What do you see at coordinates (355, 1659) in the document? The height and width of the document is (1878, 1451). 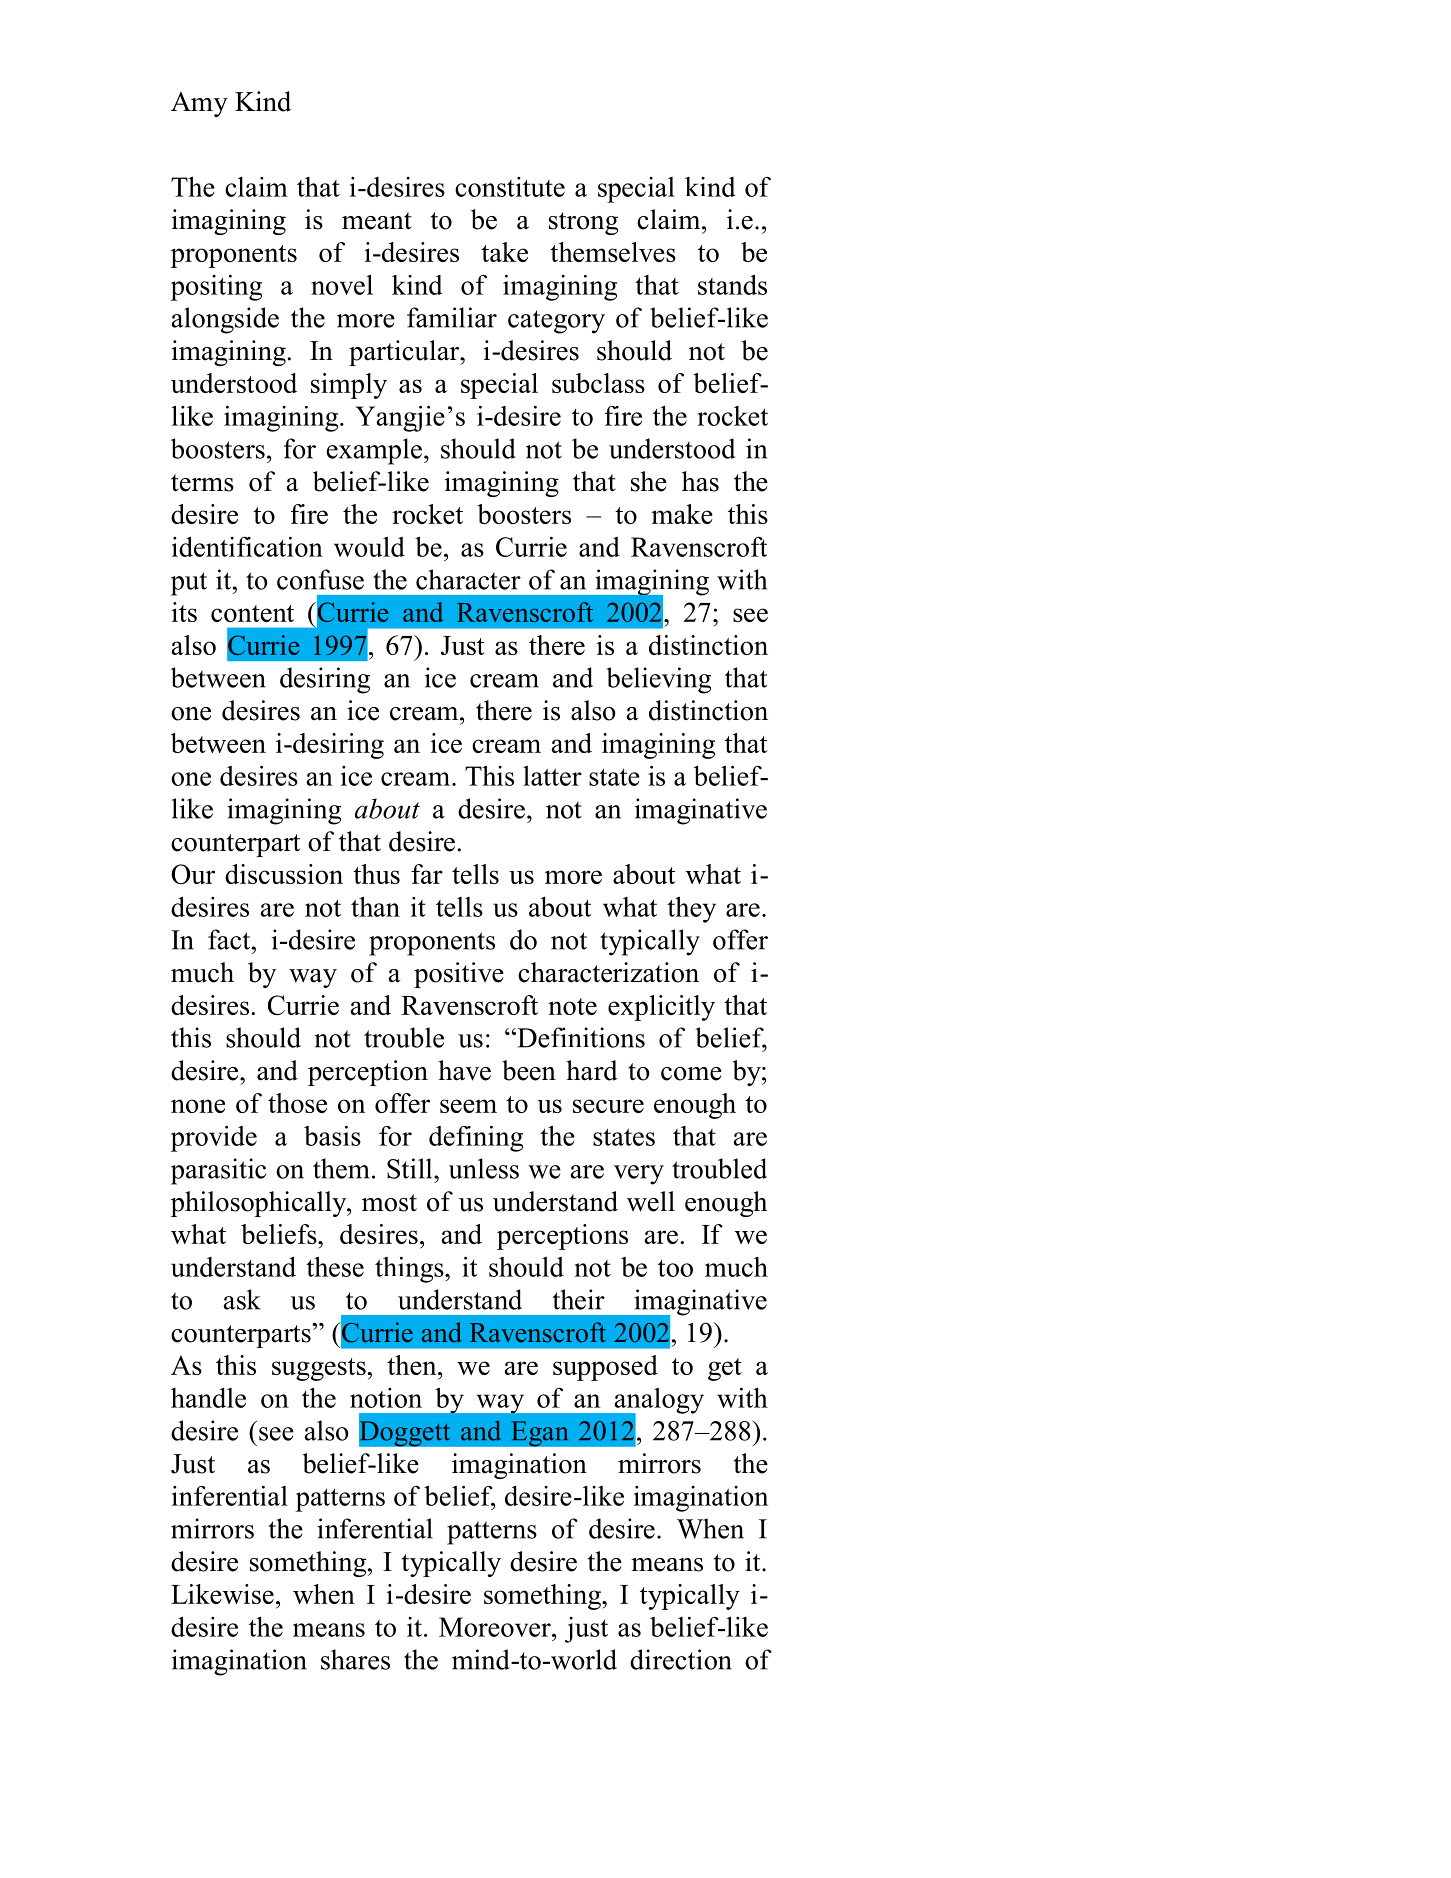 I see `shares` at bounding box center [355, 1659].
